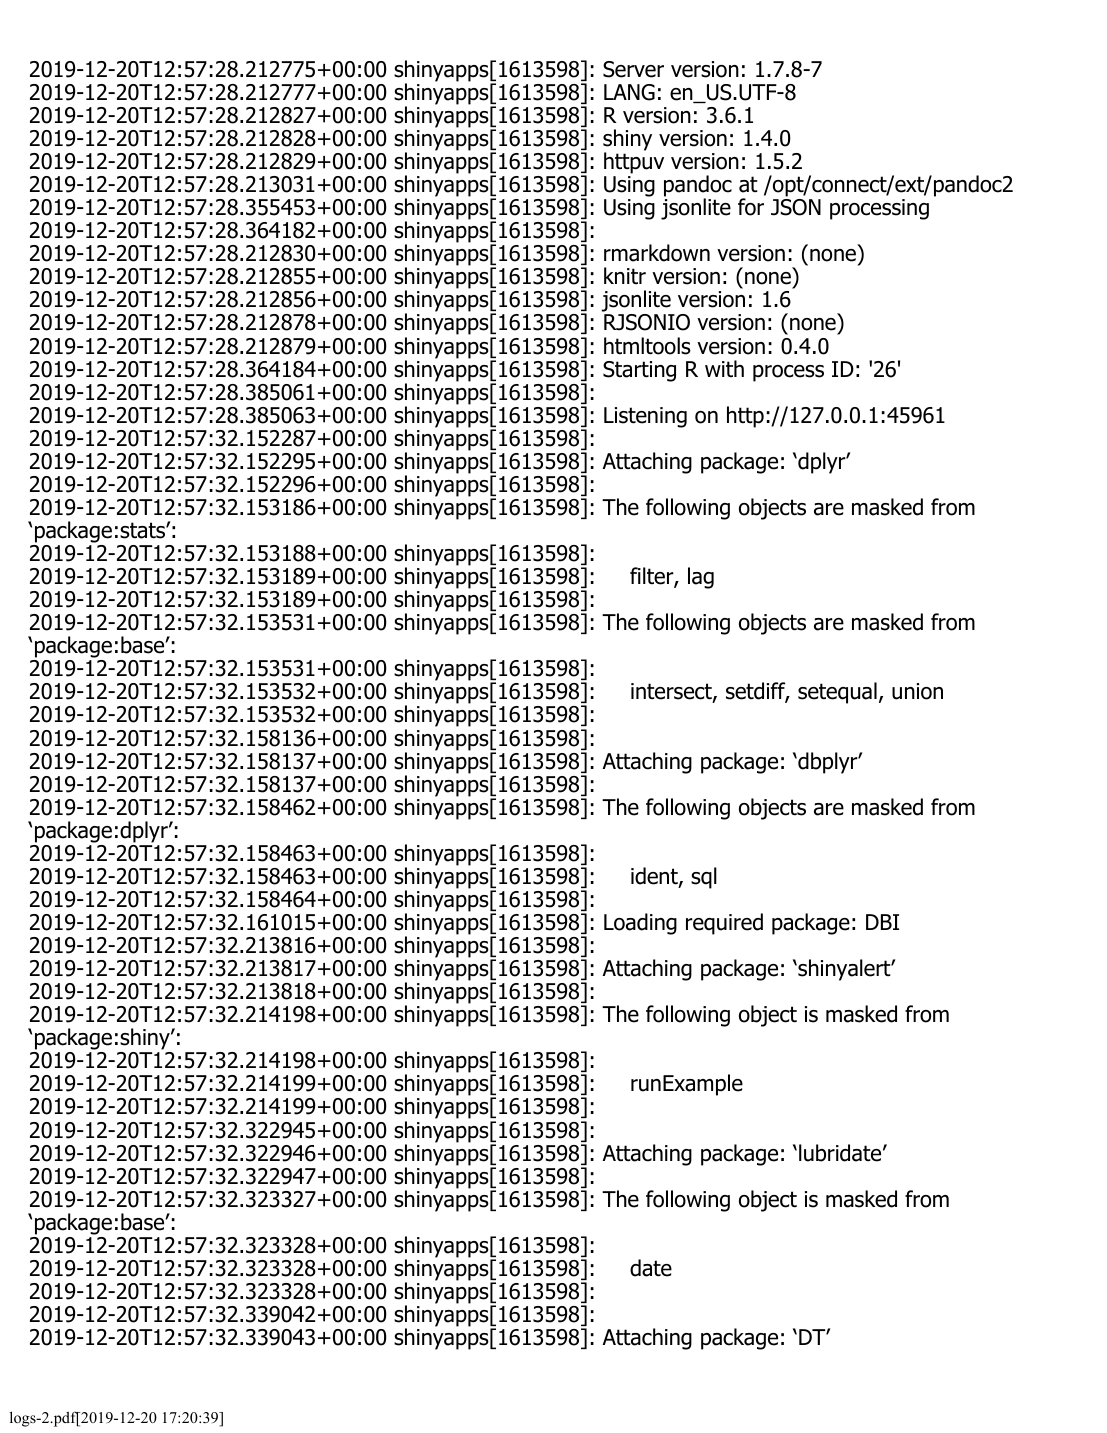 The image size is (1107, 1433). What do you see at coordinates (645, 417) in the screenshot?
I see `Listening` at bounding box center [645, 417].
